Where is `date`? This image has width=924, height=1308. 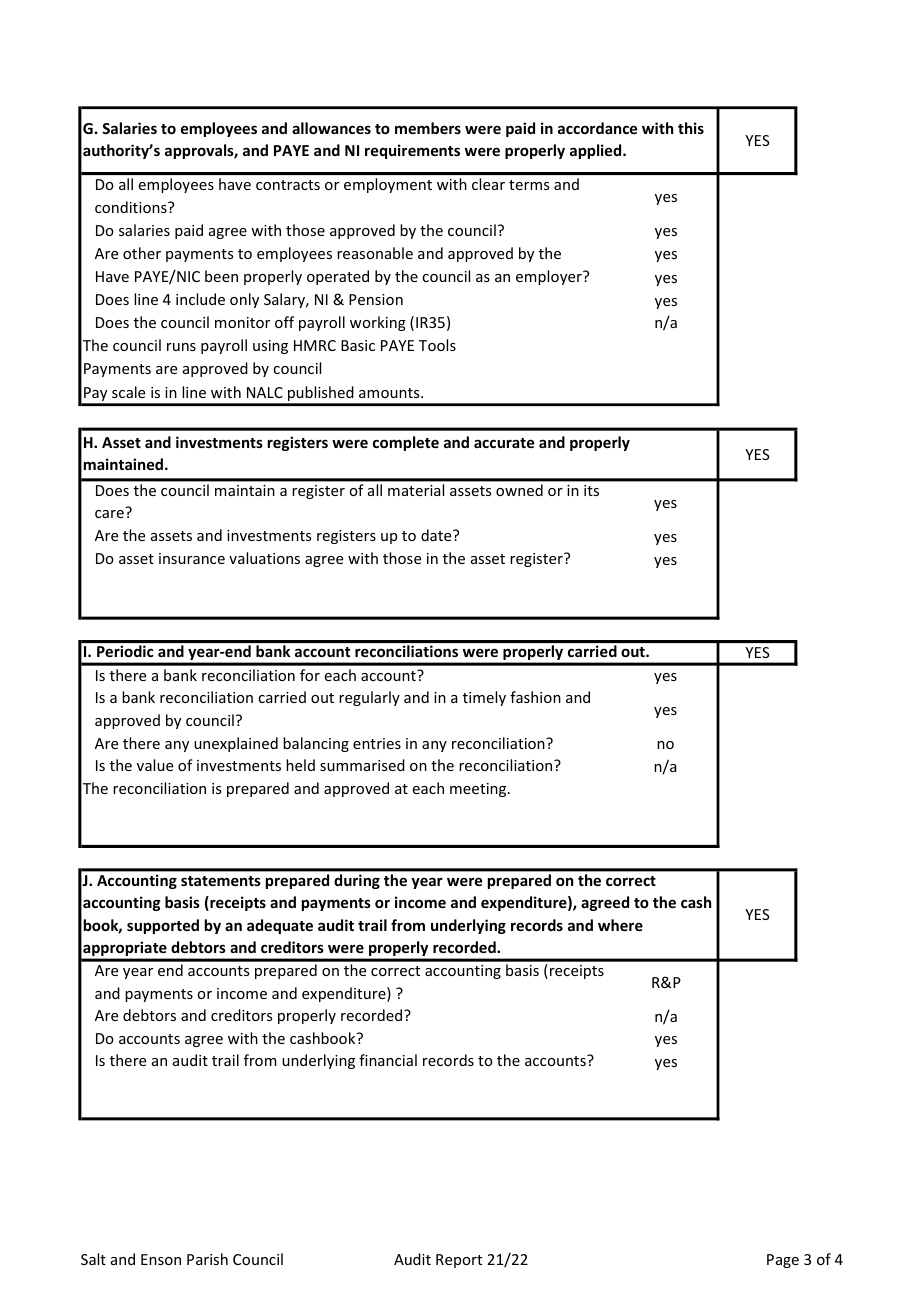 date is located at coordinates (437, 535).
